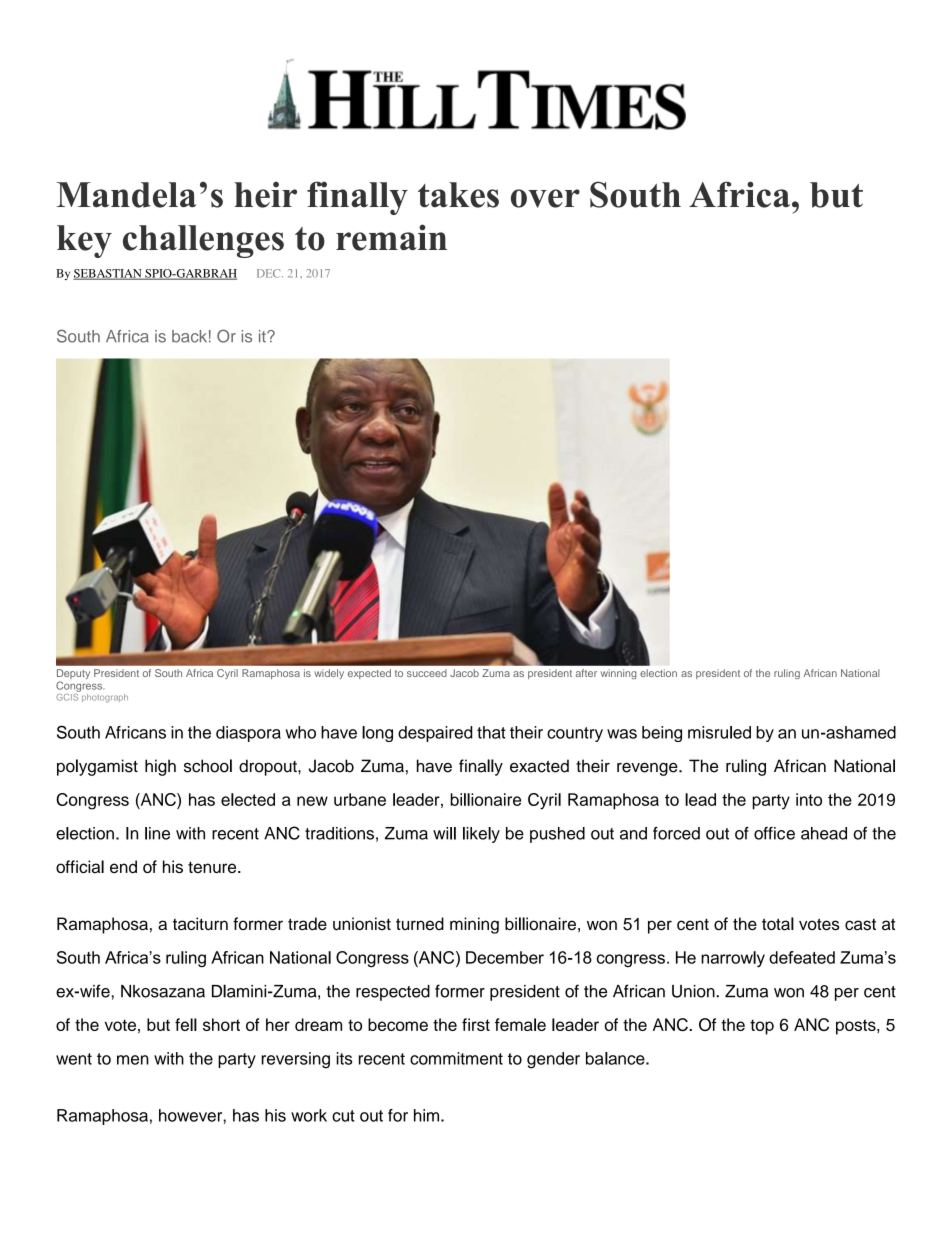 This screenshot has height=1233, width=952. What do you see at coordinates (458, 195) in the screenshot?
I see `takes` at bounding box center [458, 195].
